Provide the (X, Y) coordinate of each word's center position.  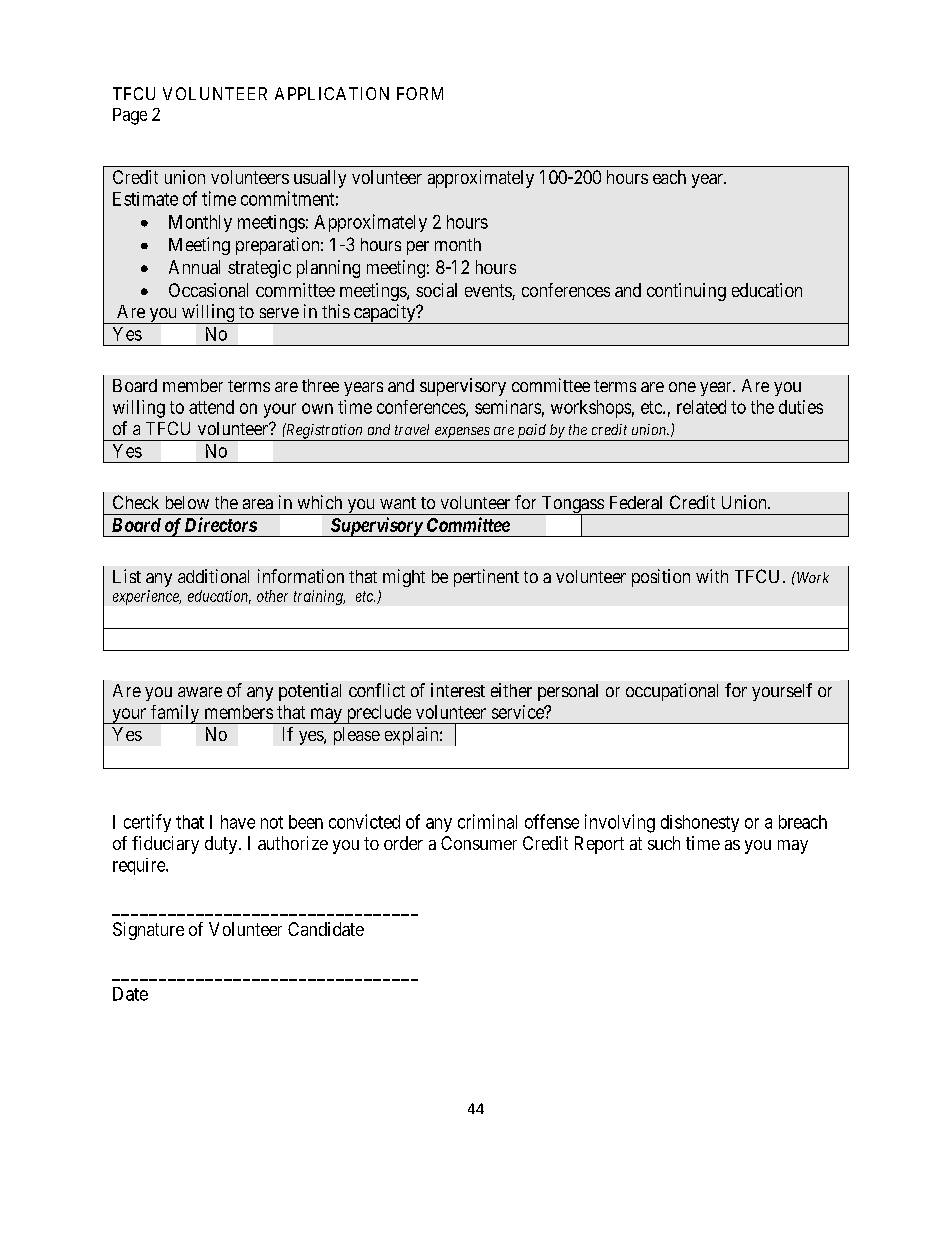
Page (130, 116)
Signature (148, 931)
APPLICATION (332, 93)
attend (211, 407)
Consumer (479, 843)
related (701, 407)
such (664, 843)
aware (200, 692)
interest (458, 690)
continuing (686, 292)
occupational (672, 692)
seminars (508, 407)
